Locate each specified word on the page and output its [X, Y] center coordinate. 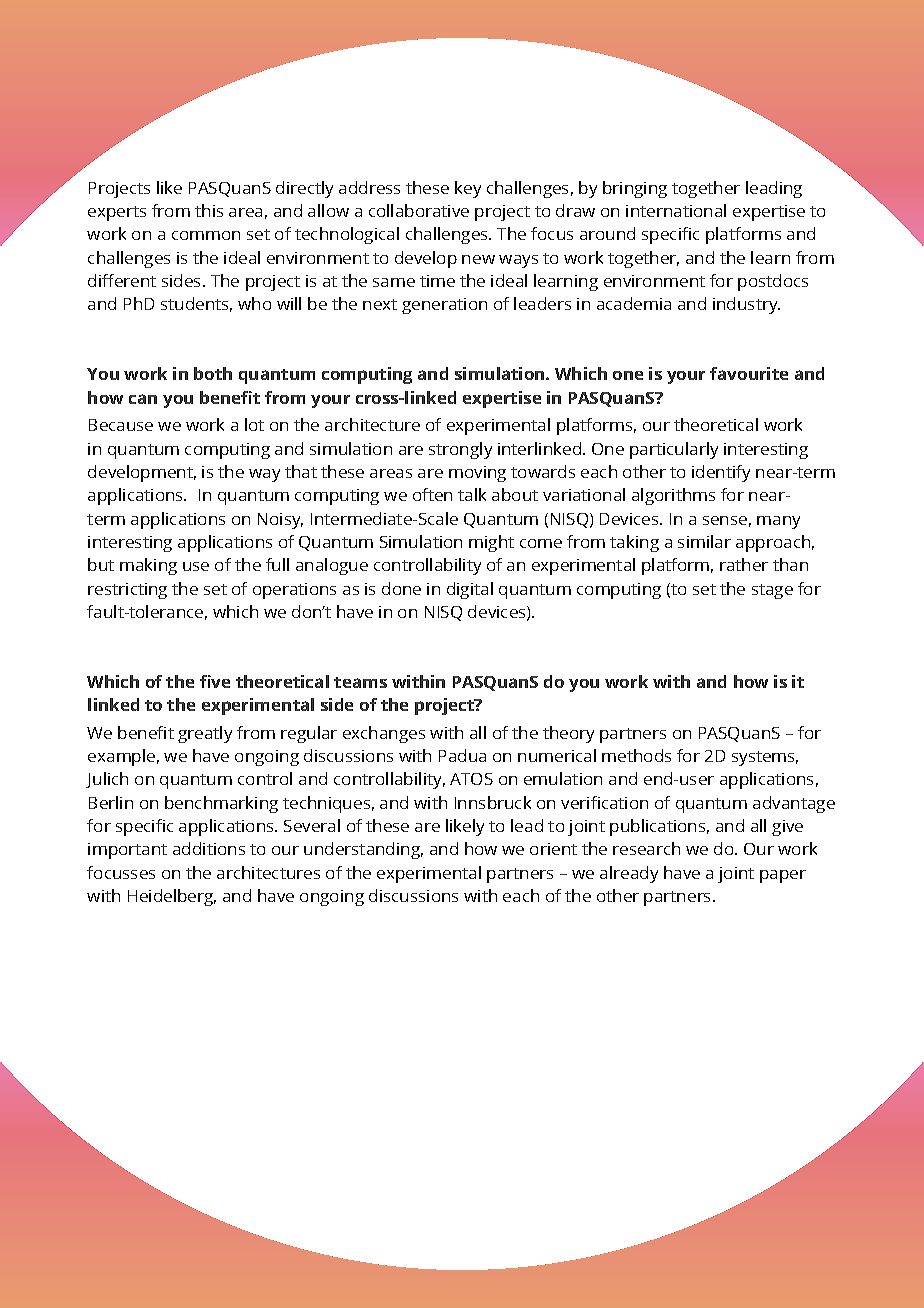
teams [360, 682]
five [215, 681]
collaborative [419, 210]
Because [121, 425]
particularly [674, 450]
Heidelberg [172, 897]
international [676, 210]
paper [783, 876]
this [209, 210]
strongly [460, 450]
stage [772, 591]
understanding [363, 850]
